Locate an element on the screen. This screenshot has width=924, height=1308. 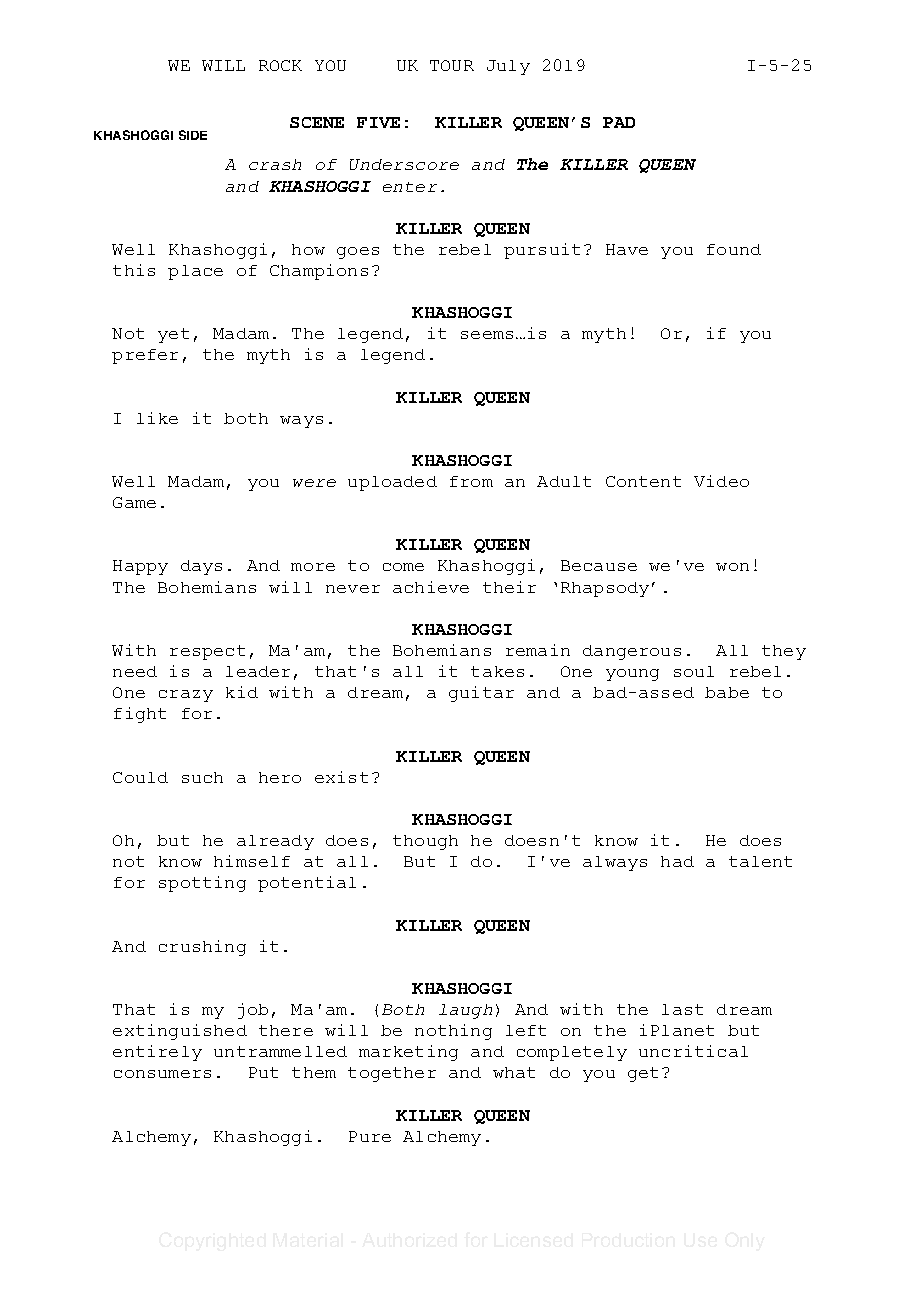
days is located at coordinates (201, 567).
